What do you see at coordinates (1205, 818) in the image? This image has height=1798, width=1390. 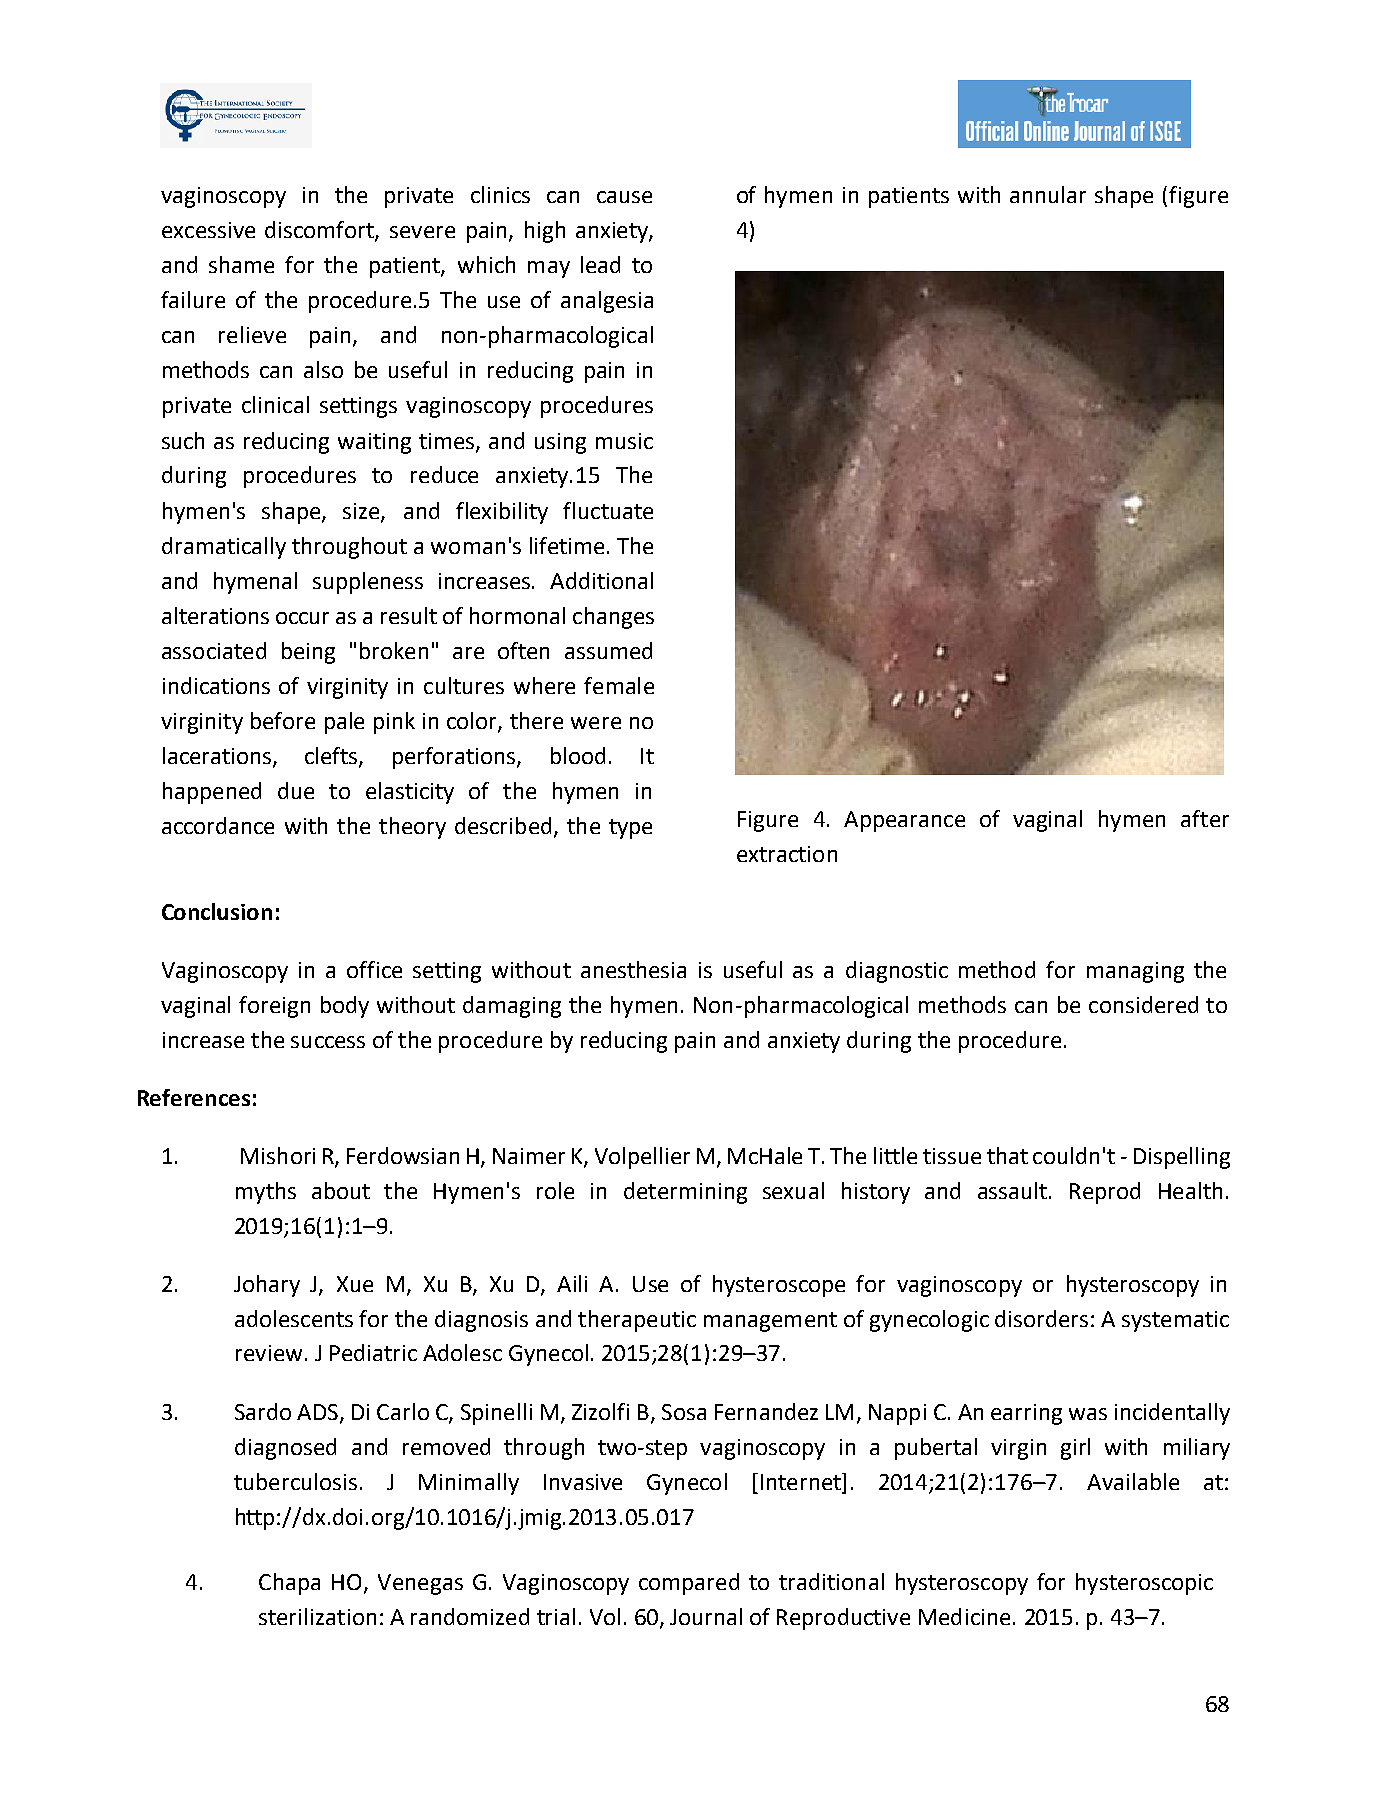 I see `after` at bounding box center [1205, 818].
